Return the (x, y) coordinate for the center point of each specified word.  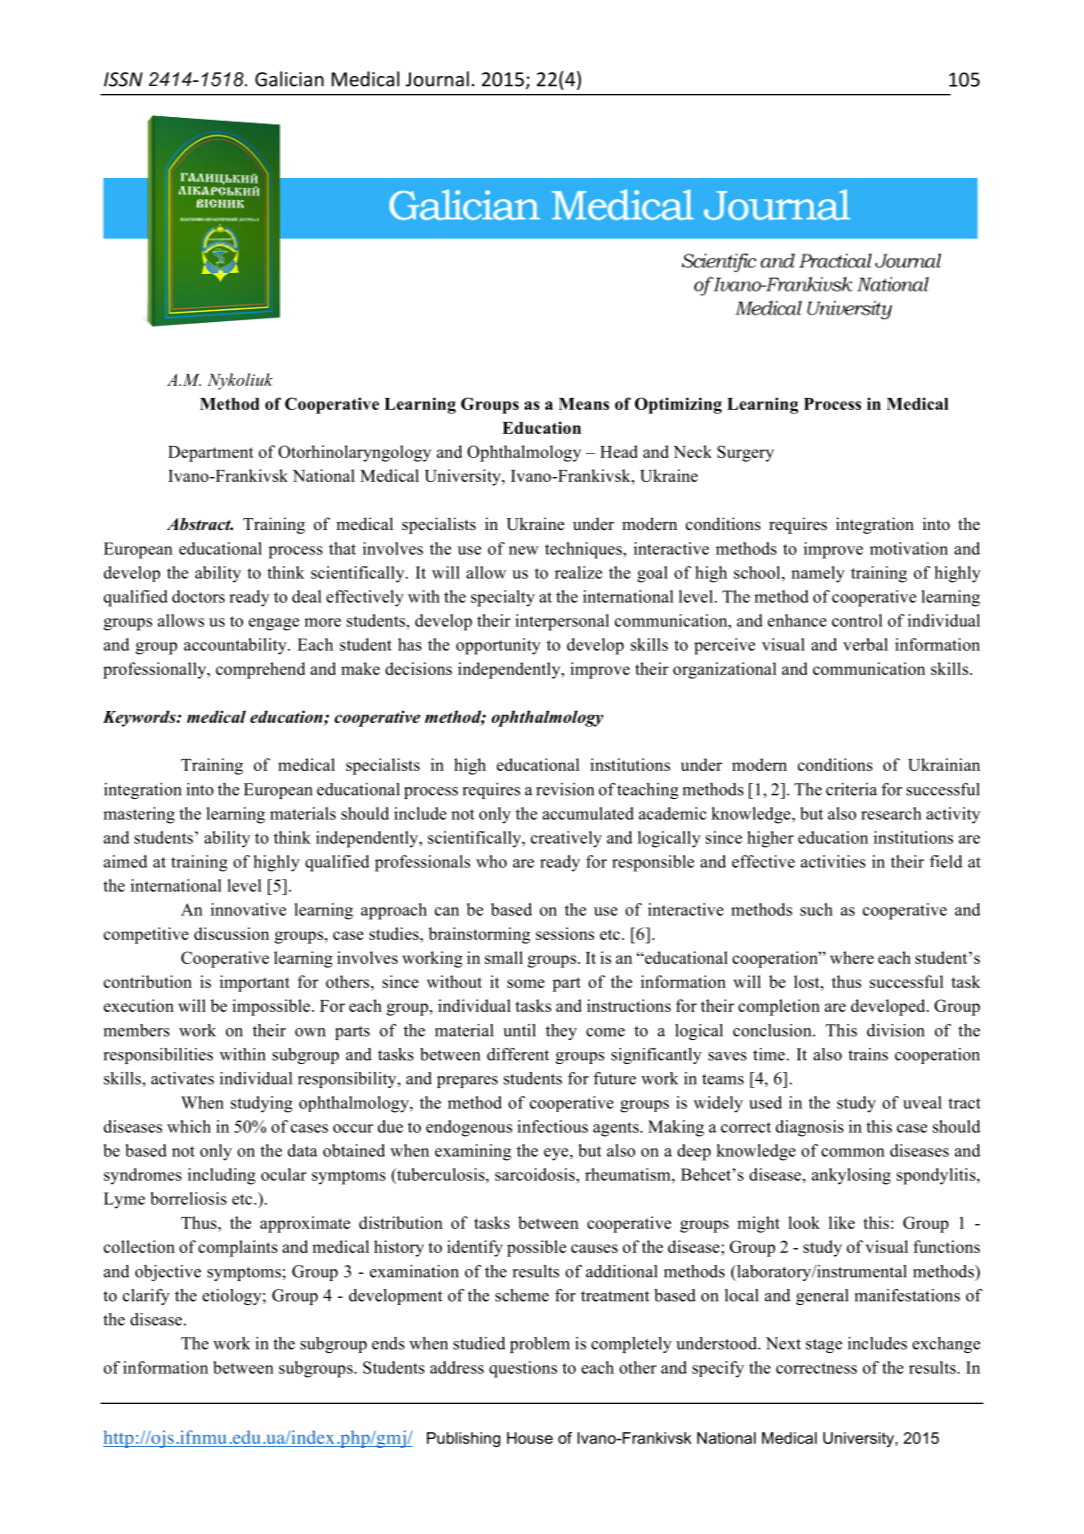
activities (833, 861)
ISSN (123, 79)
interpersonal (562, 622)
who (491, 861)
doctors (198, 596)
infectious (552, 1126)
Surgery (745, 453)
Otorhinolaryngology (354, 453)
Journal (437, 79)
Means (584, 404)
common (853, 1152)
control (857, 620)
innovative (248, 909)
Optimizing (678, 405)
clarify (146, 1297)
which (189, 1126)
